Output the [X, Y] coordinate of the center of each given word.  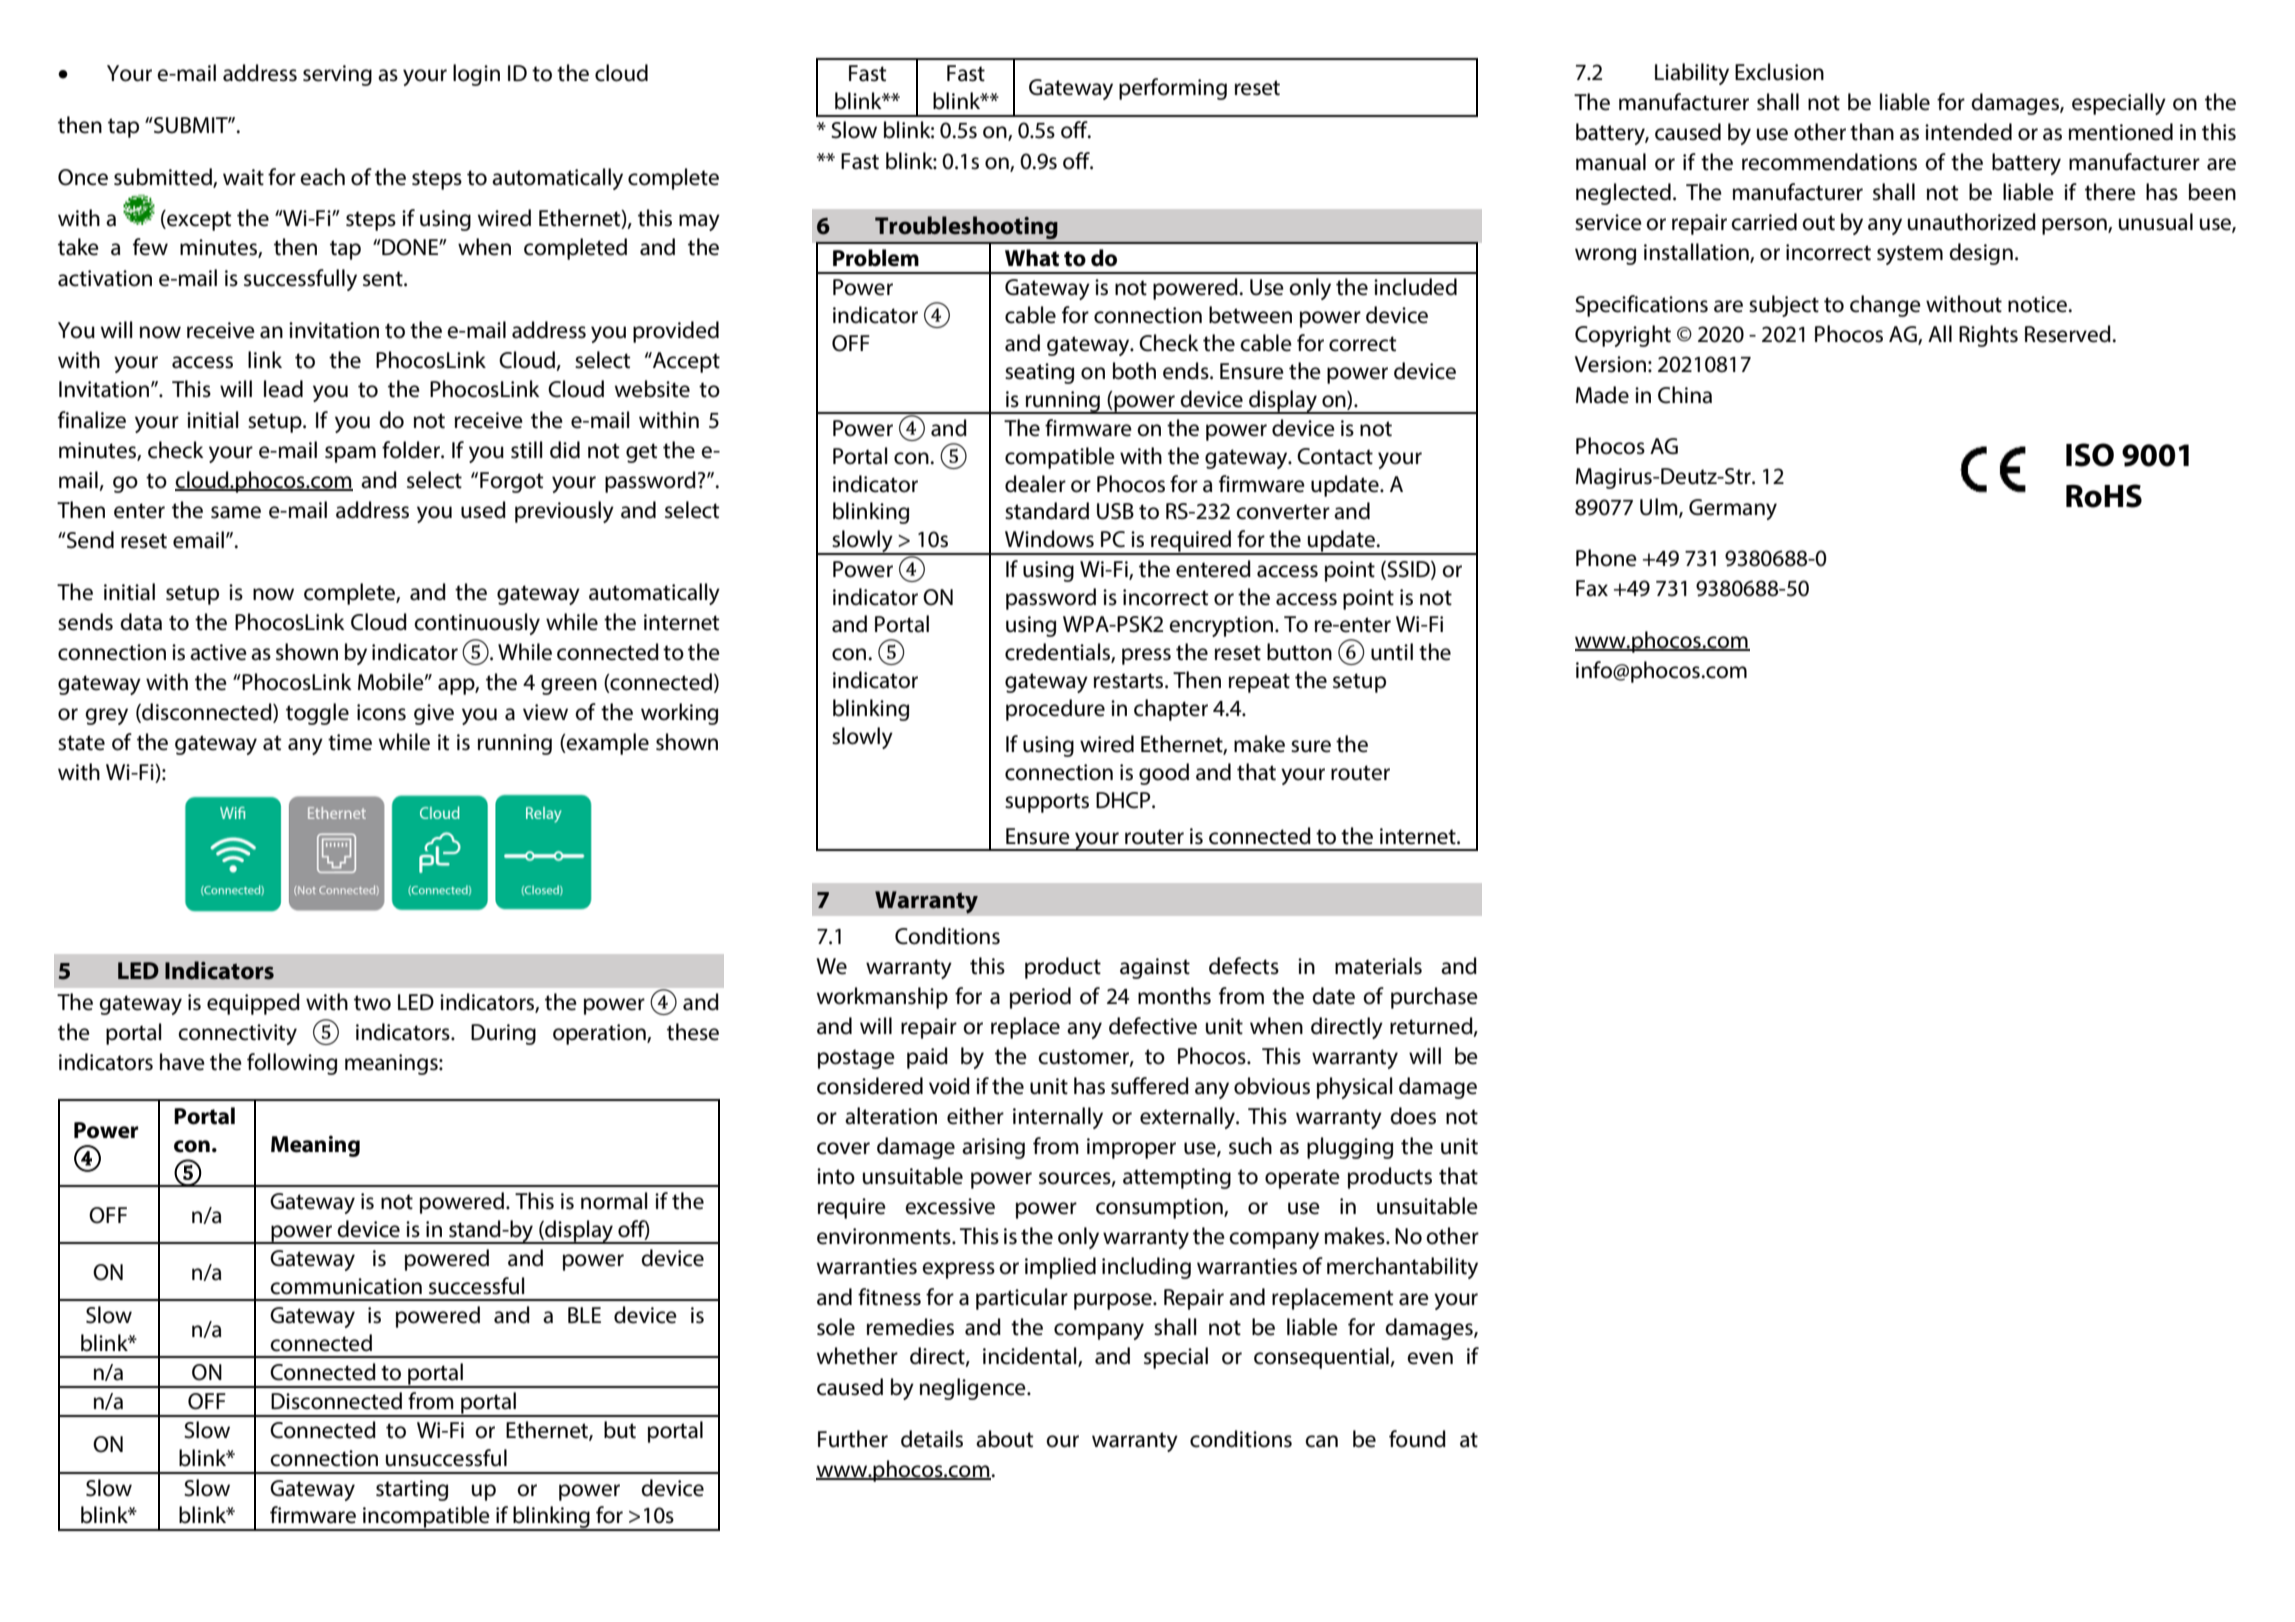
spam [350, 454]
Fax [1592, 588]
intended [1968, 132]
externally [1188, 1118]
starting [412, 1490]
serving [337, 75]
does [1413, 1116]
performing [1173, 89]
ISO [2090, 455]
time [350, 742]
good [1164, 774]
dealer [1035, 484]
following [292, 1064]
